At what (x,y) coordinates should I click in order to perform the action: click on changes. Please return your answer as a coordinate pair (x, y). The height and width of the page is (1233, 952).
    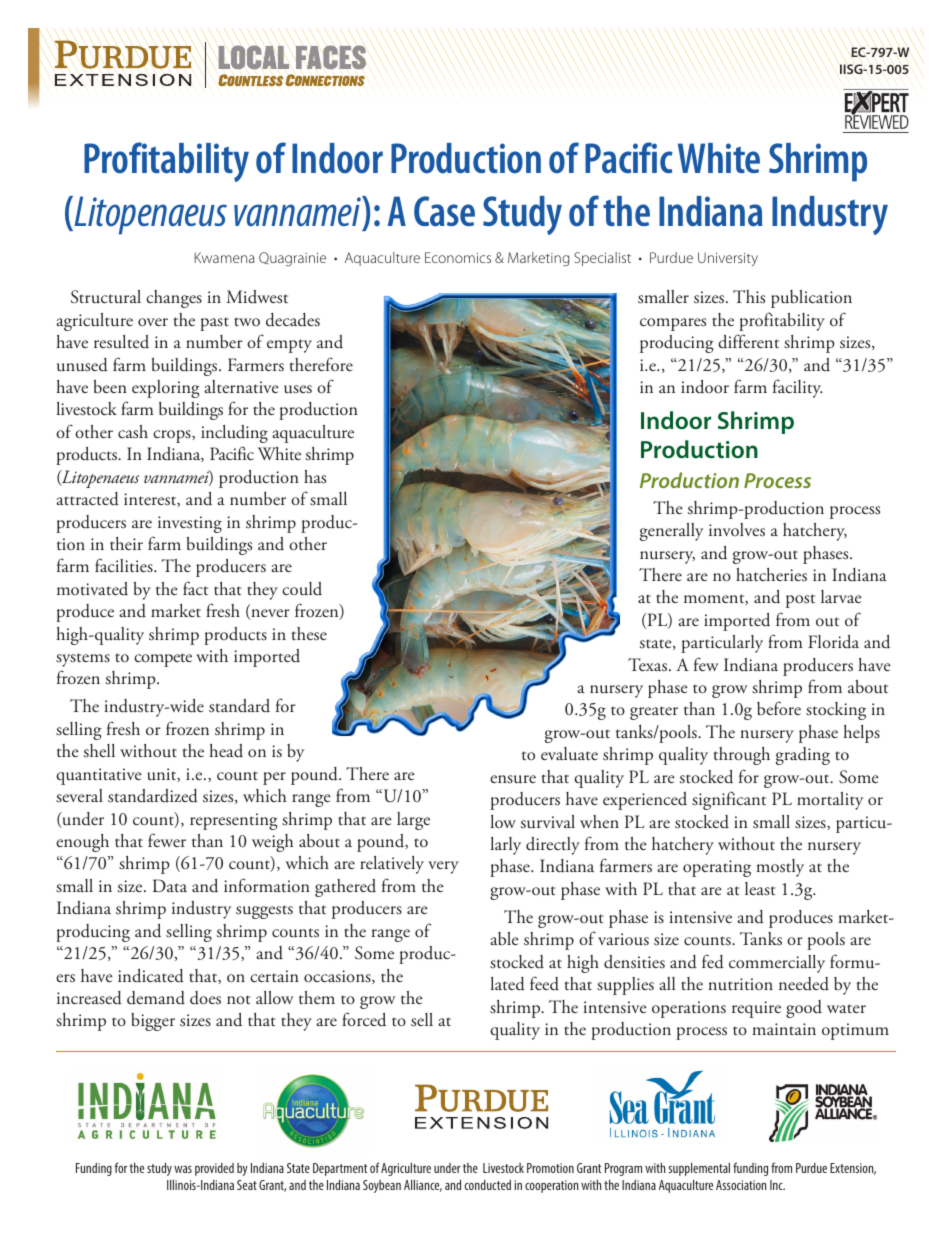
    Looking at the image, I should click on (174, 299).
